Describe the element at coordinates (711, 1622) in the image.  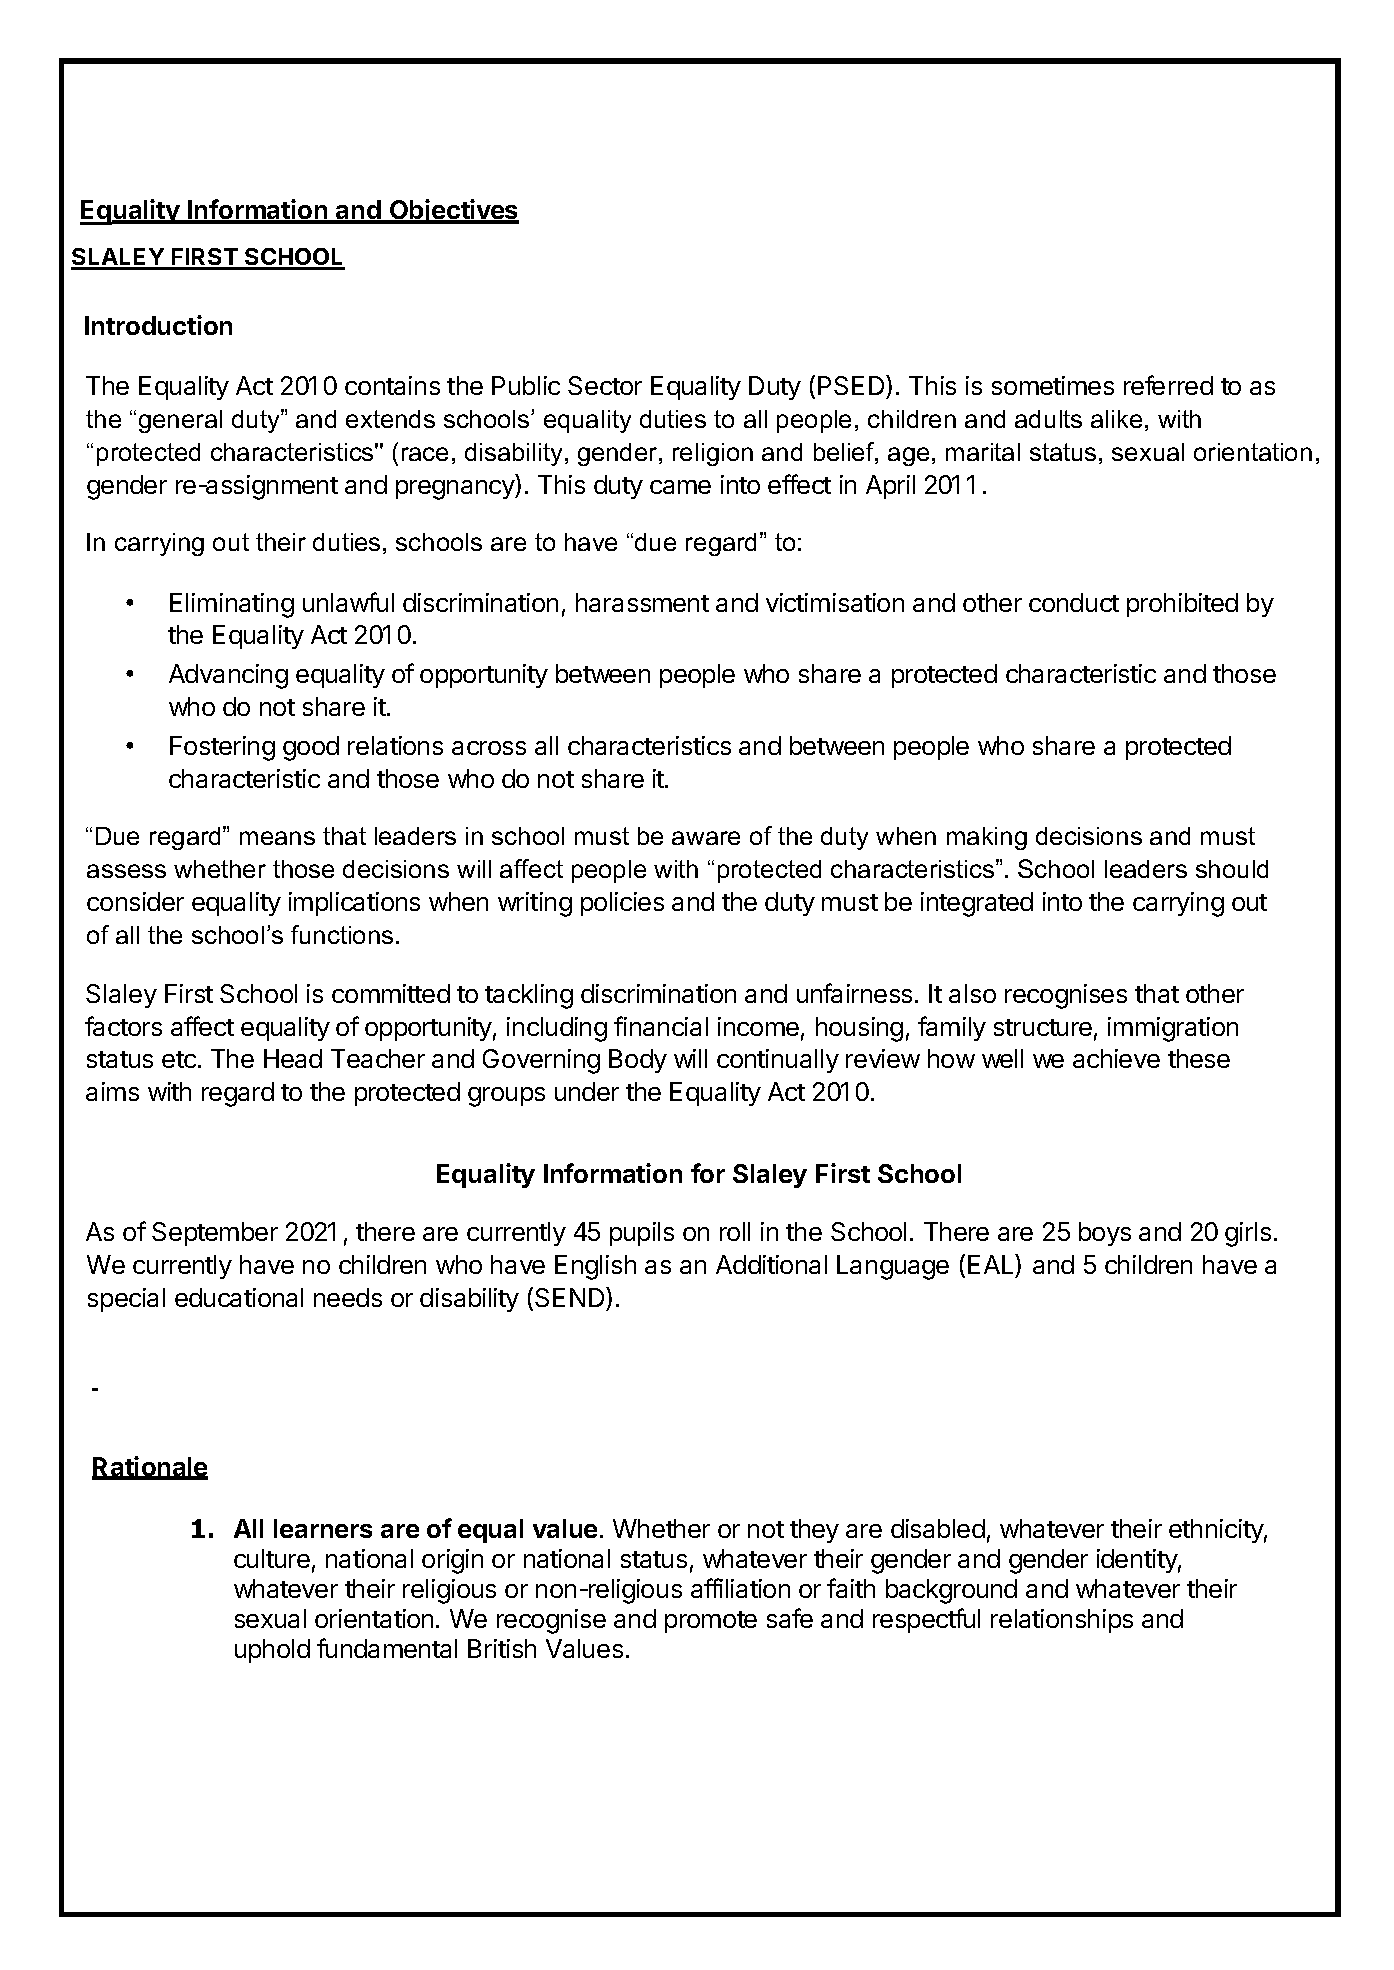
I see `promote` at that location.
